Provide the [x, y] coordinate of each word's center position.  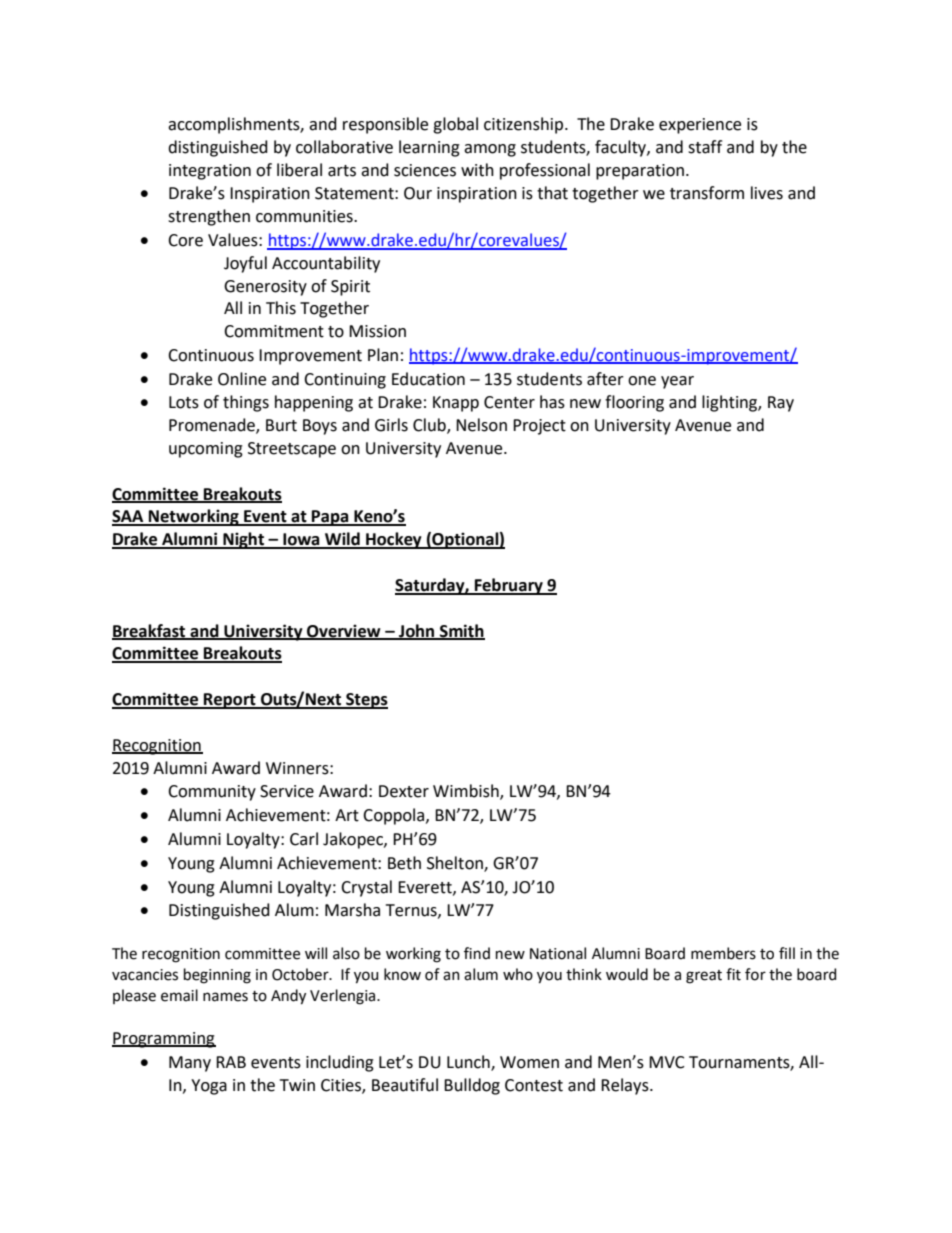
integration [210, 172]
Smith [461, 631]
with [477, 170]
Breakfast [150, 631]
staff [705, 147]
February [509, 586]
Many [190, 1064]
